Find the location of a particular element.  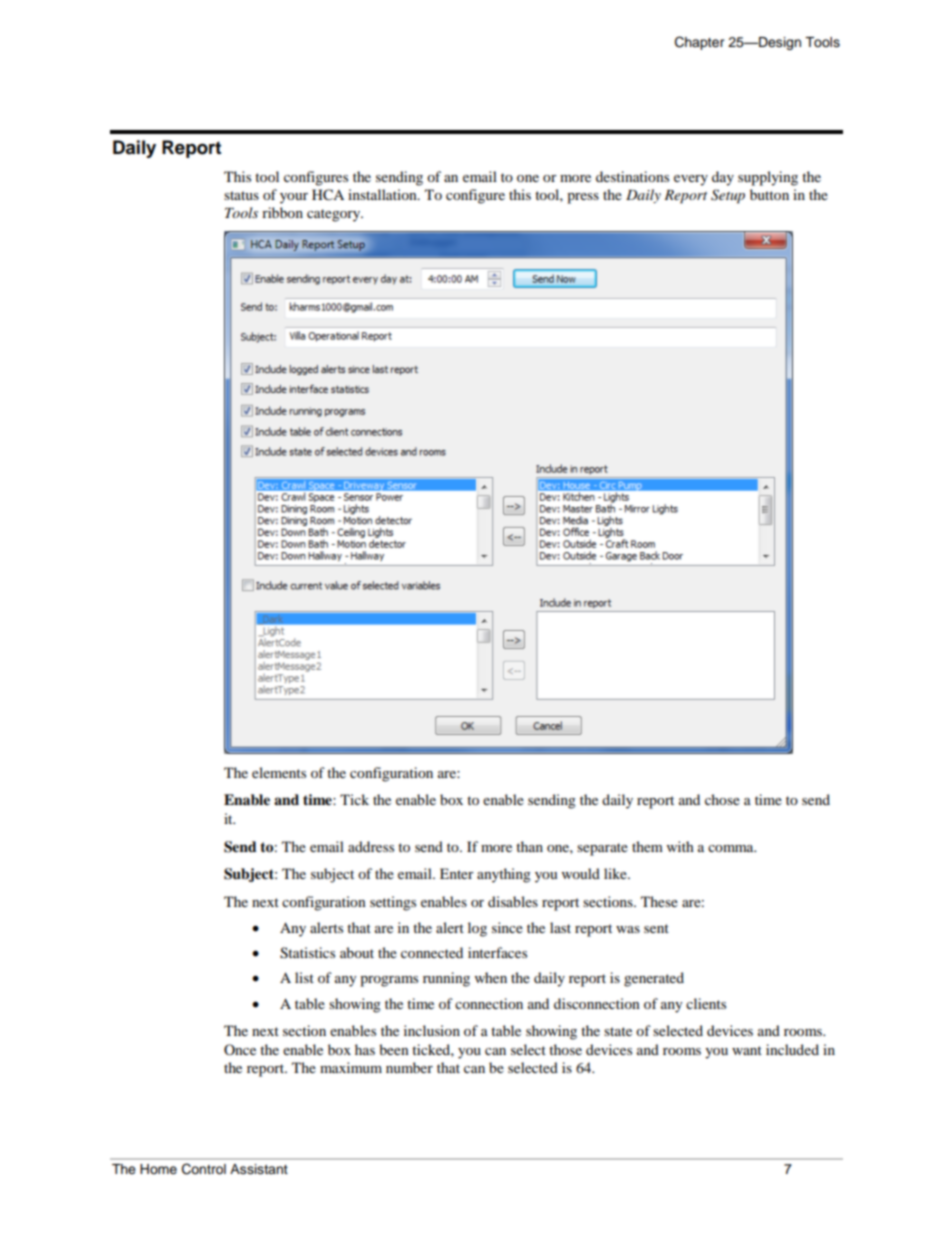

your is located at coordinates (294, 198).
